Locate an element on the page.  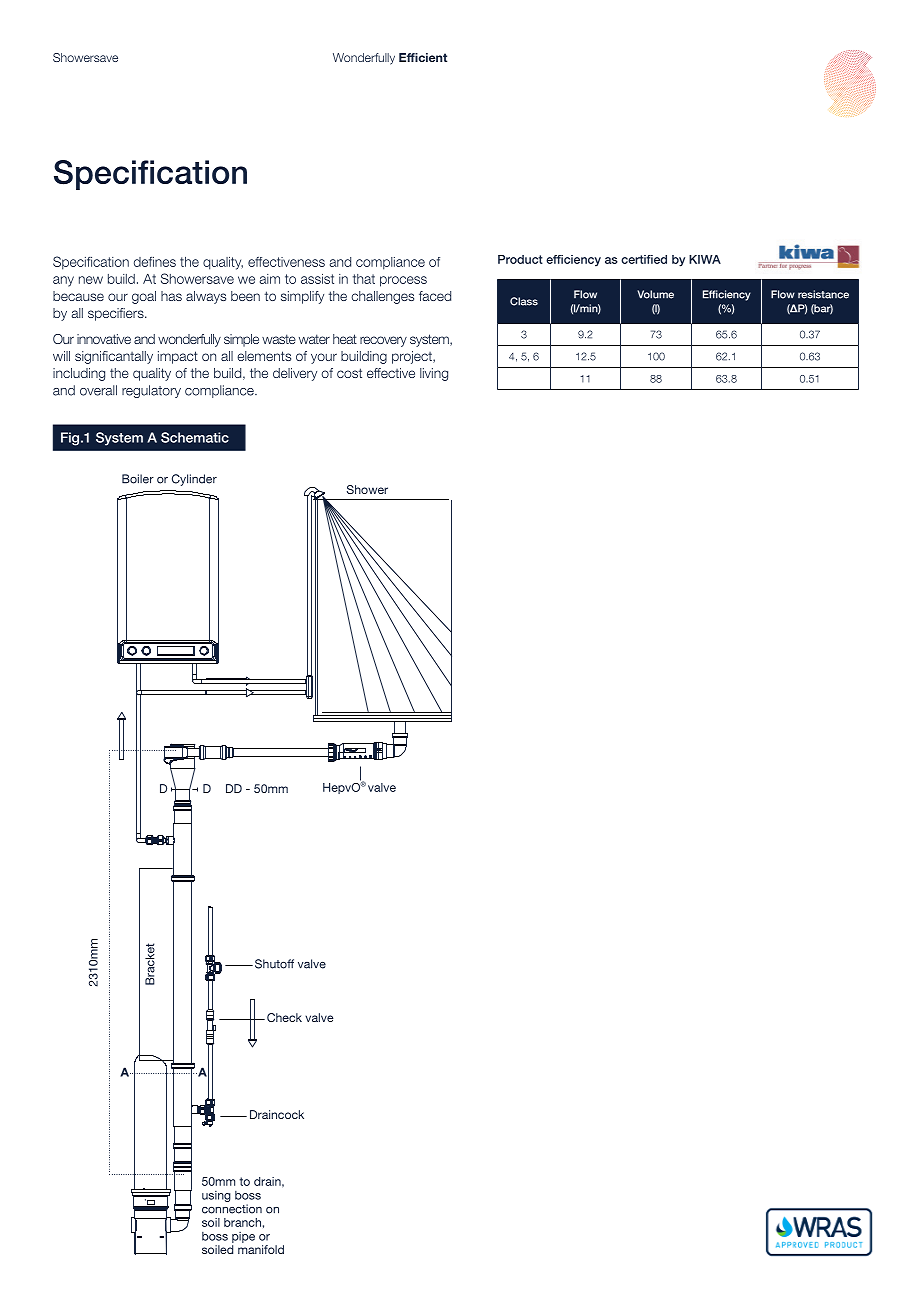
Volume is located at coordinates (655, 294).
